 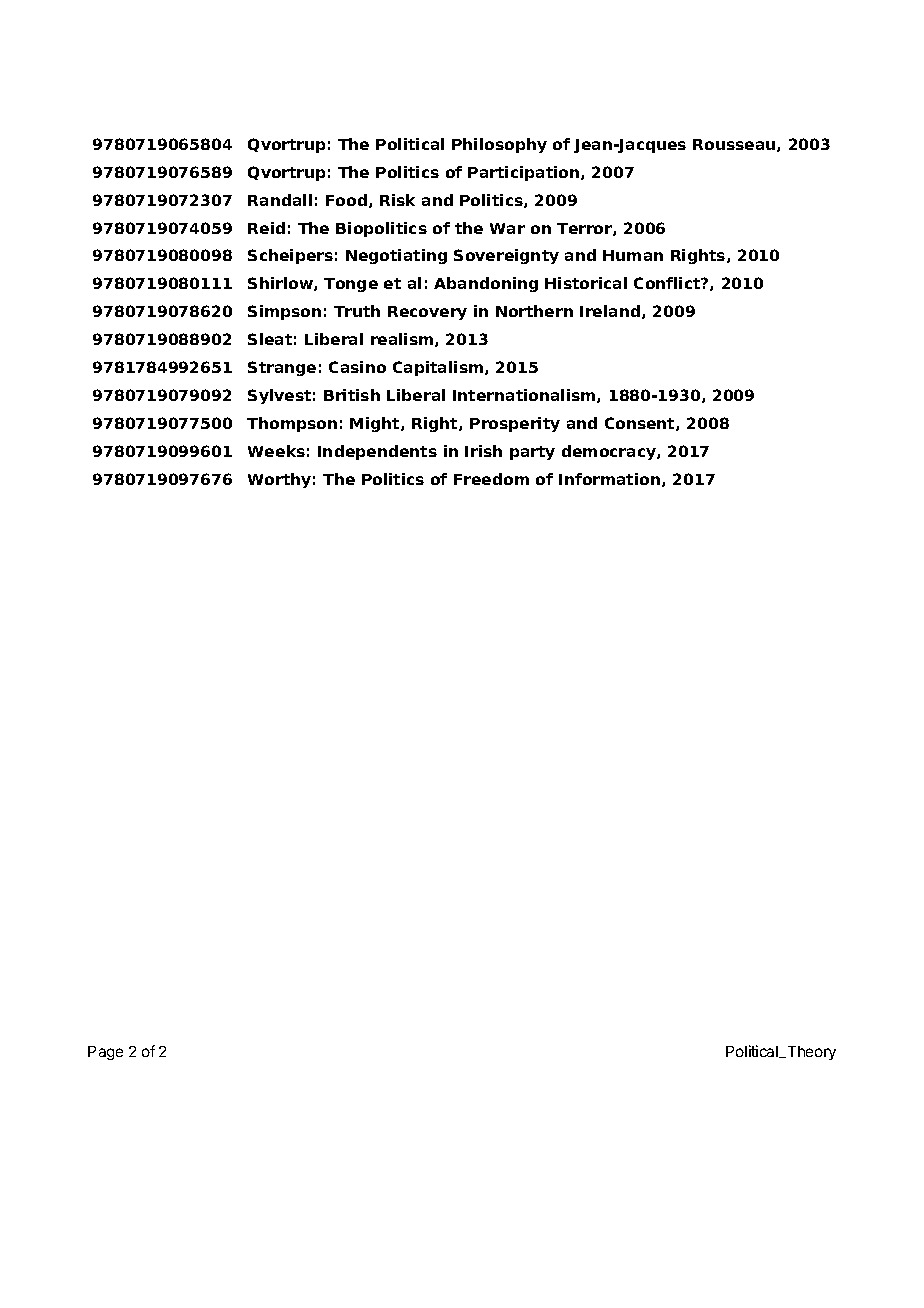 I want to click on Independents, so click(x=377, y=452).
